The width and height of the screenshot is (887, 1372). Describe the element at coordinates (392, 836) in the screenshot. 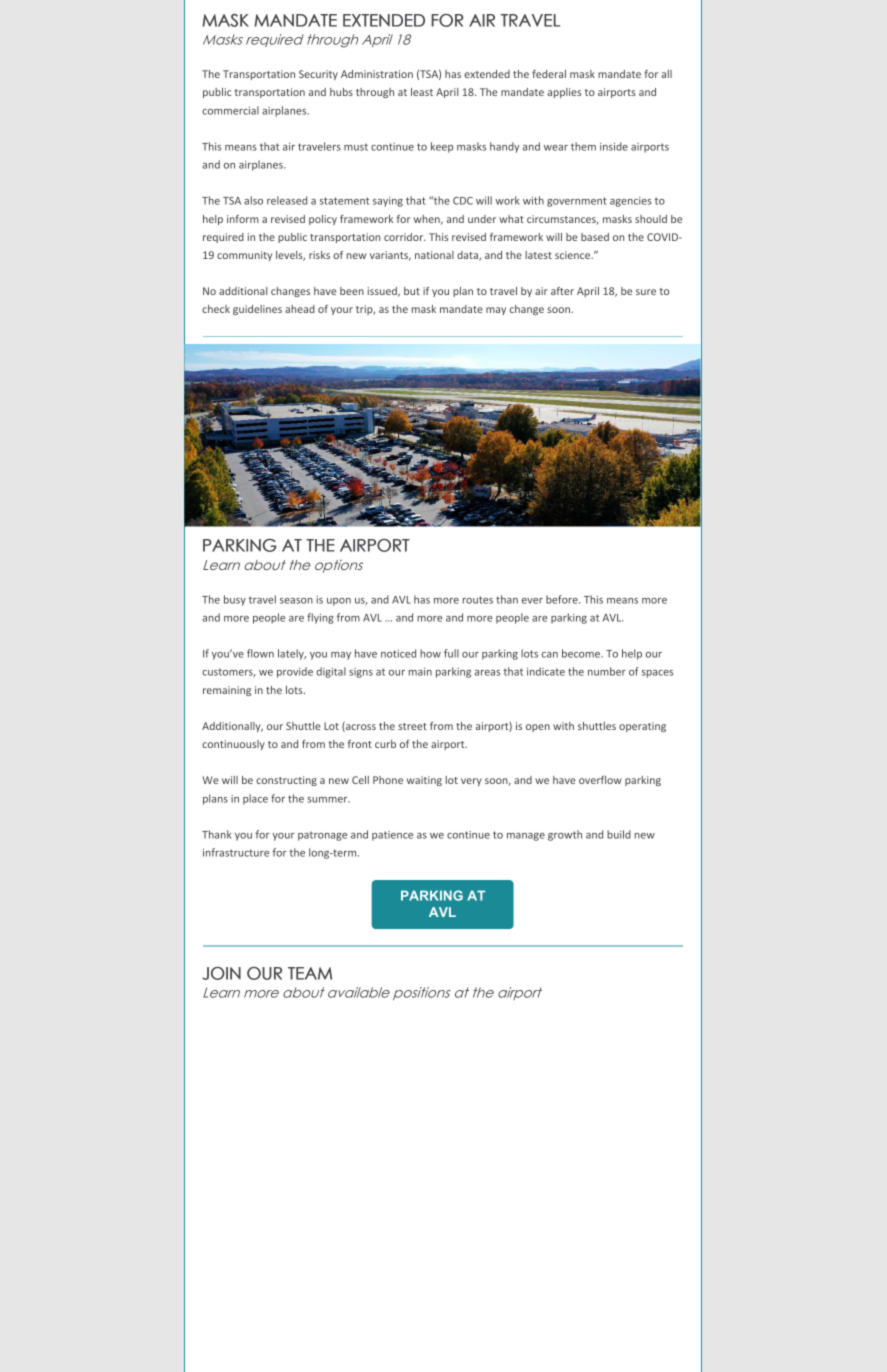

I see `patience` at that location.
